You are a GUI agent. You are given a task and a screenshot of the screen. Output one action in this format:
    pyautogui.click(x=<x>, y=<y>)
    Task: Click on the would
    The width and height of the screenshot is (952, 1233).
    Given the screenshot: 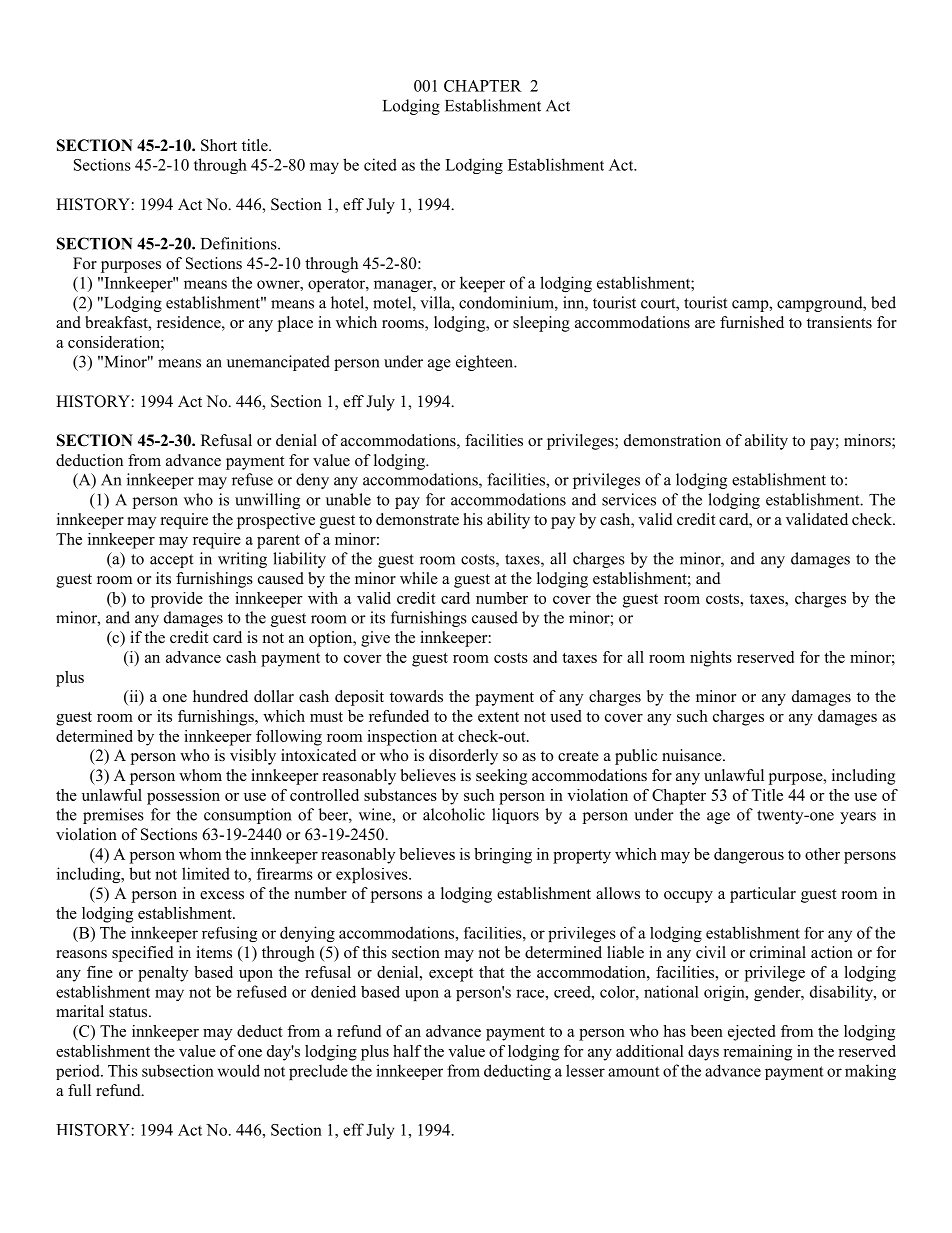 What is the action you would take?
    pyautogui.click(x=239, y=1070)
